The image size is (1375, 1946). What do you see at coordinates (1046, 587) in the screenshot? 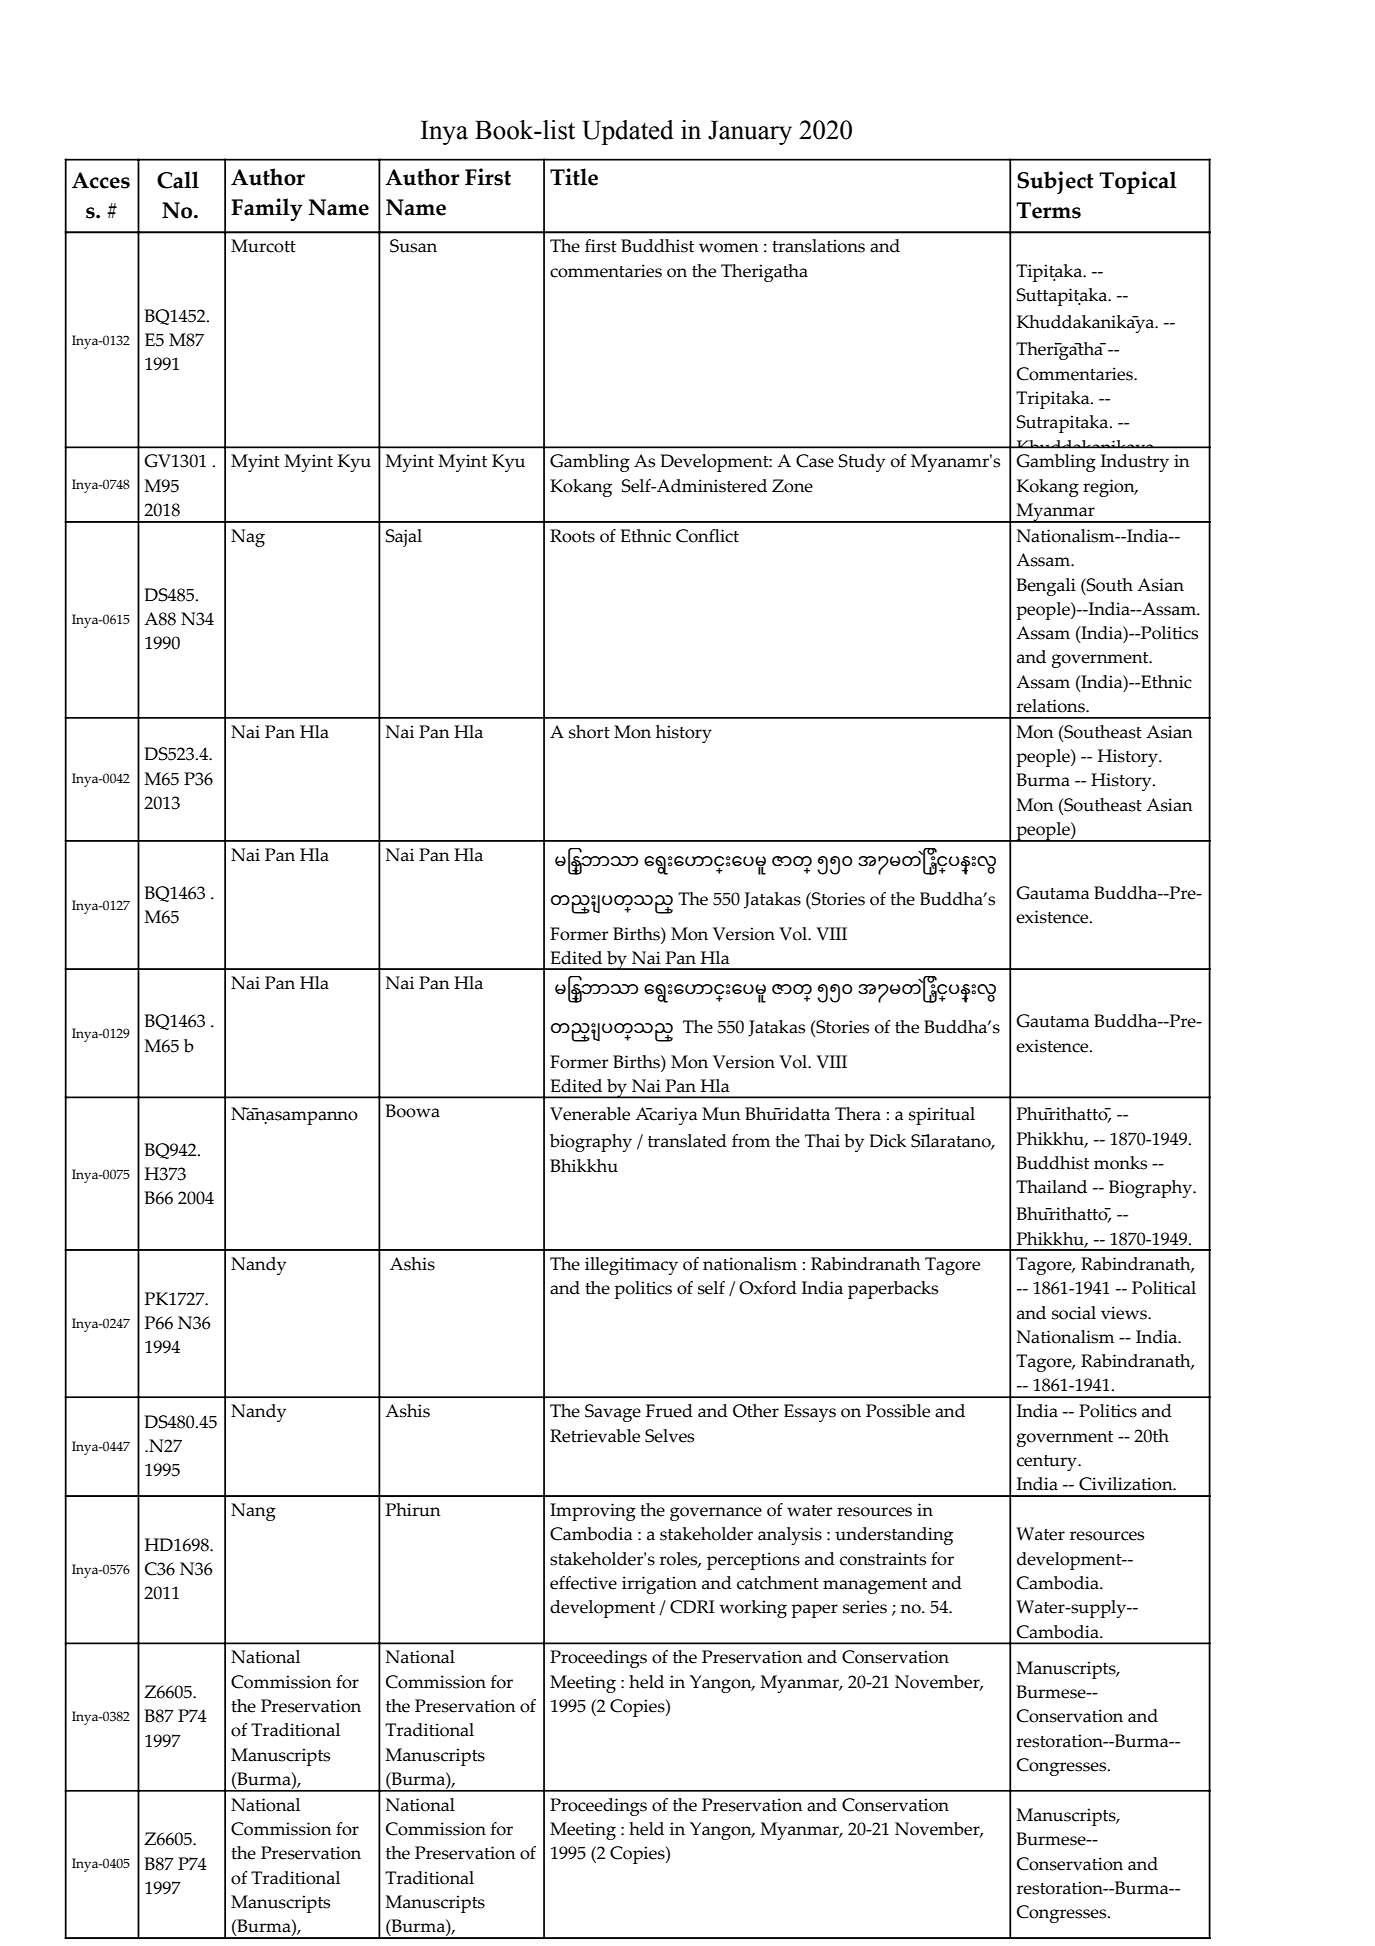
I see `Bengali` at bounding box center [1046, 587].
